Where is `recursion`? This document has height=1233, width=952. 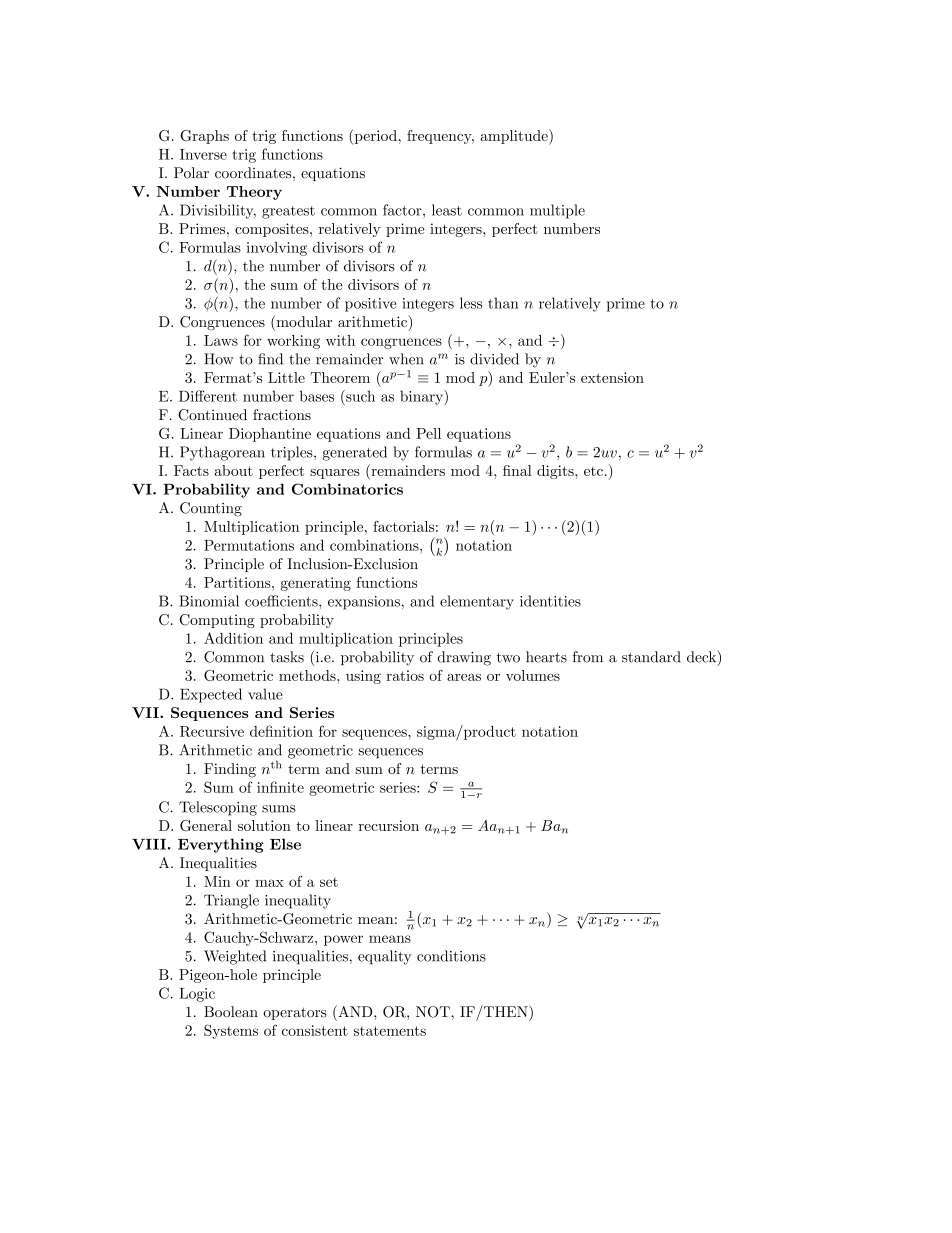 recursion is located at coordinates (388, 825).
